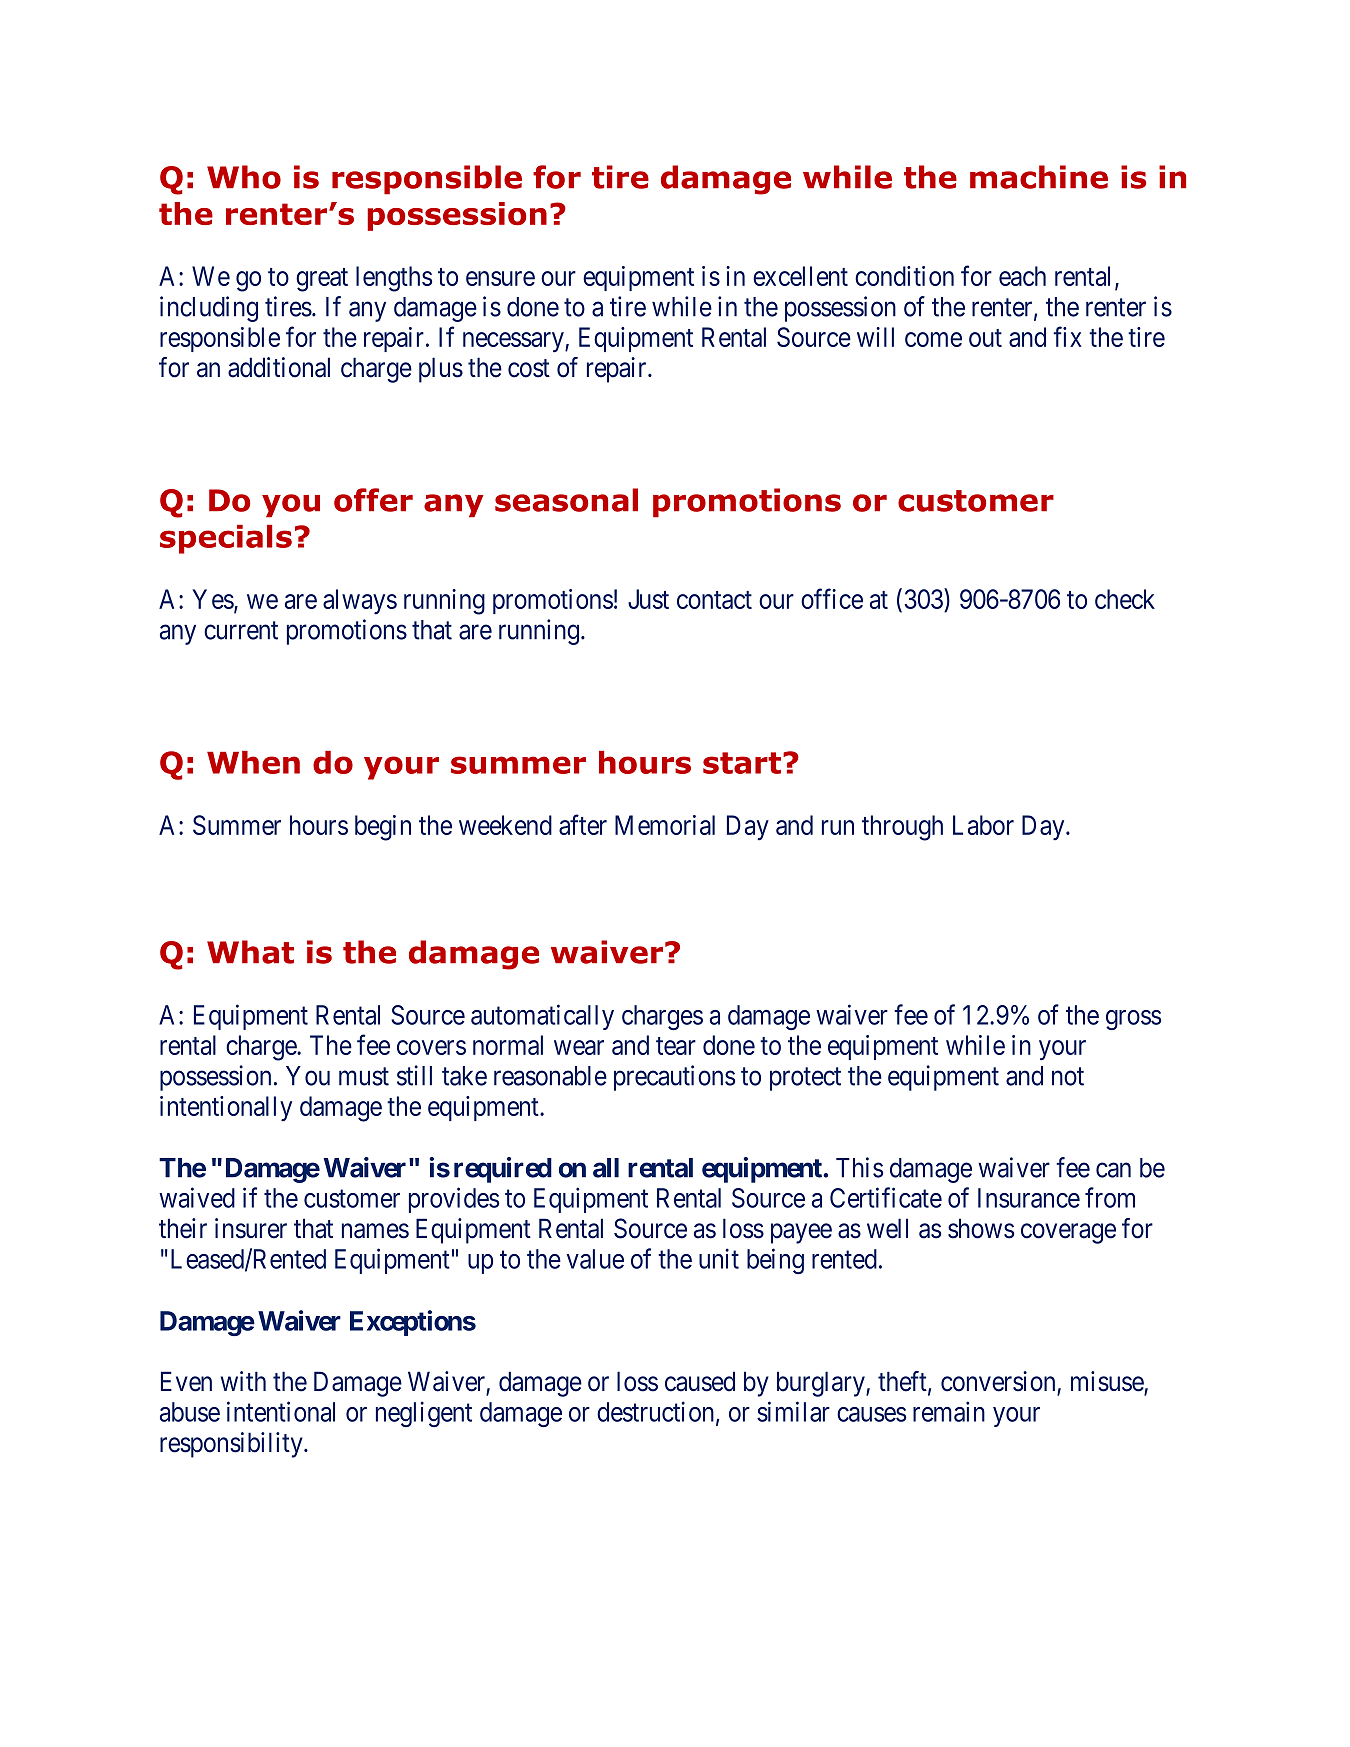 The image size is (1350, 1747). I want to click on Who, so click(244, 177).
